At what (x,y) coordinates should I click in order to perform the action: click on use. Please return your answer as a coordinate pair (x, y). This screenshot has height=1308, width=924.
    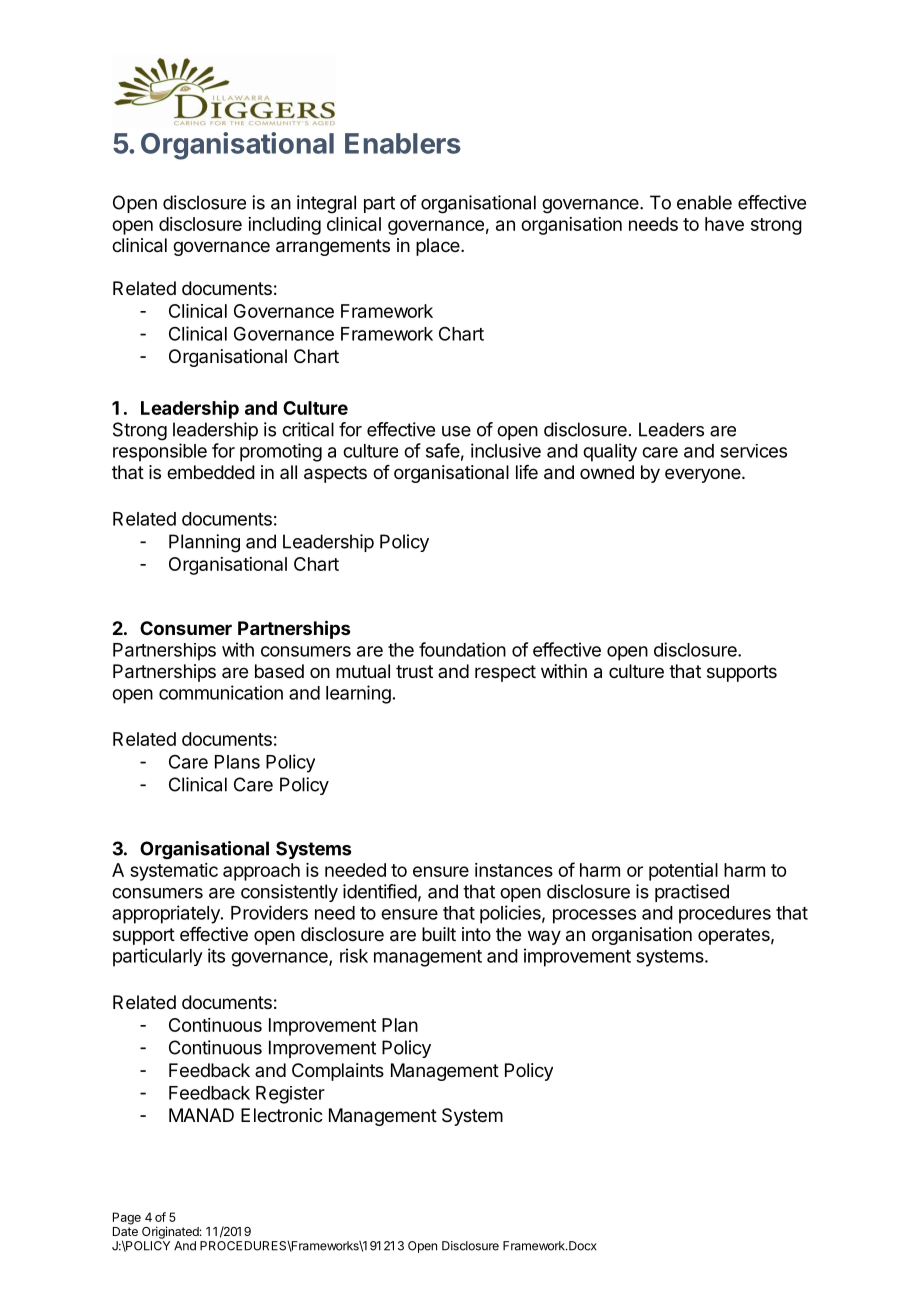
    Looking at the image, I should click on (456, 431).
